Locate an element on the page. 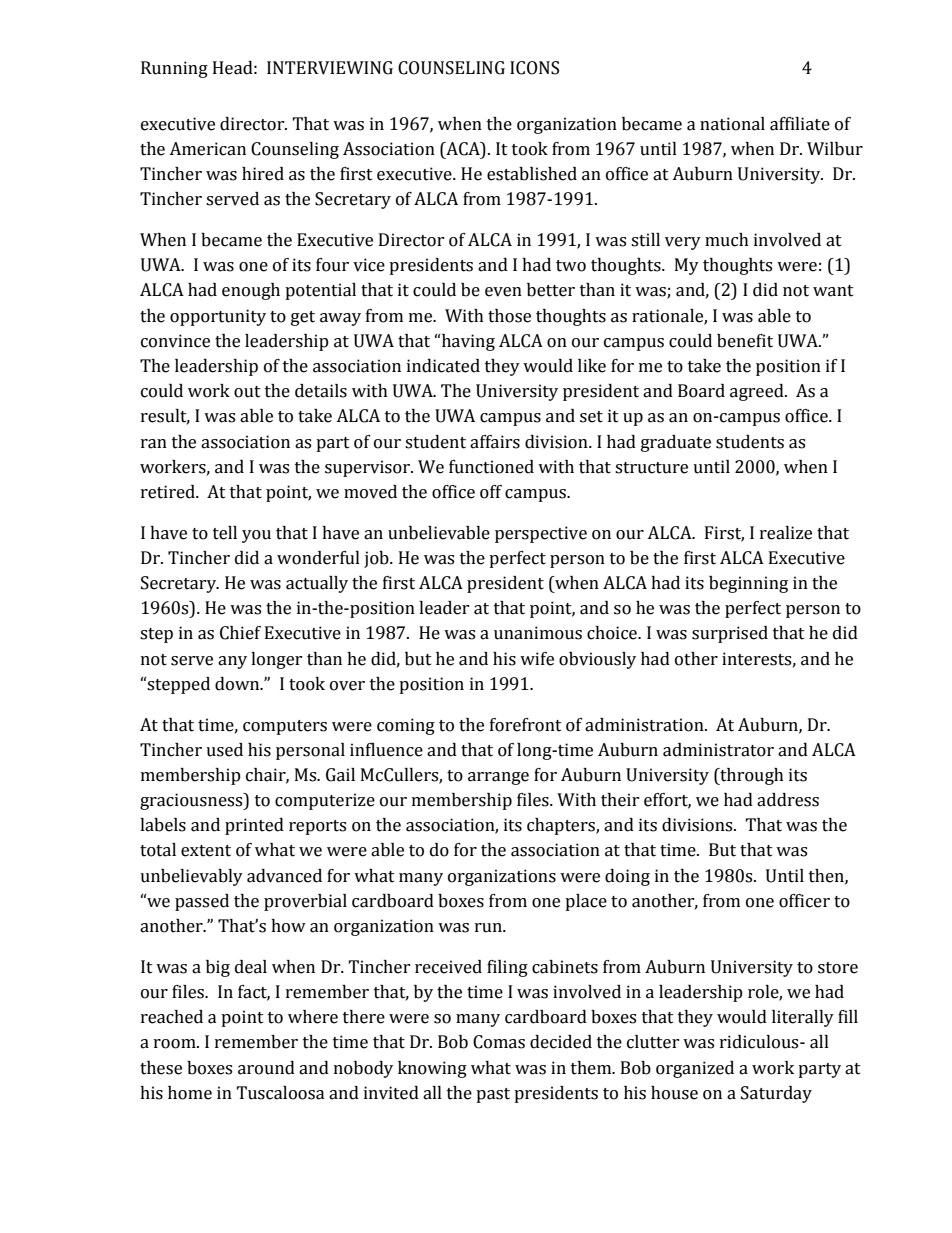 This page has height=1233, width=952. American is located at coordinates (207, 149).
